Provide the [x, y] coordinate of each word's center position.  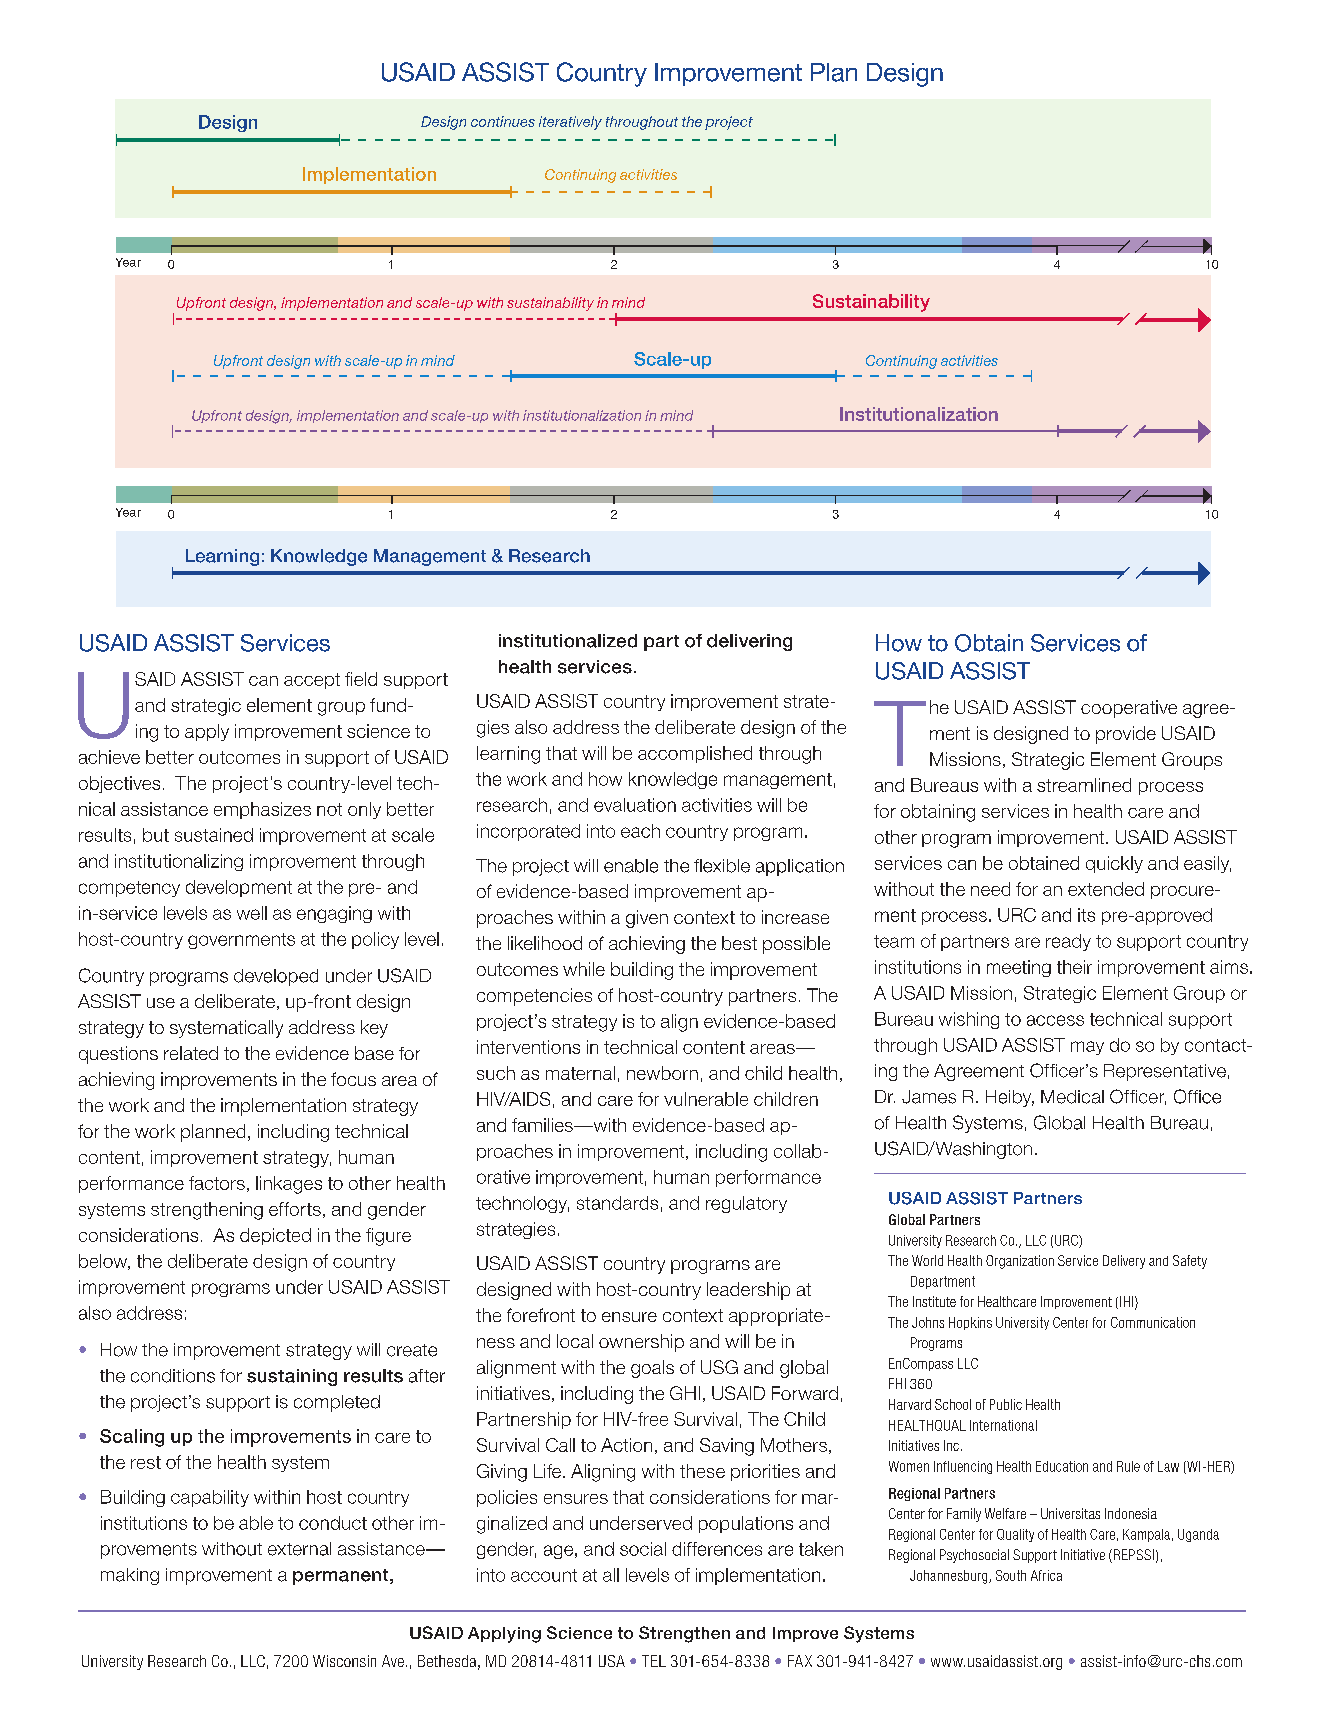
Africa [1046, 1575]
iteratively [570, 123]
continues [503, 121]
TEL [654, 1661]
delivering [749, 642]
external [299, 1549]
